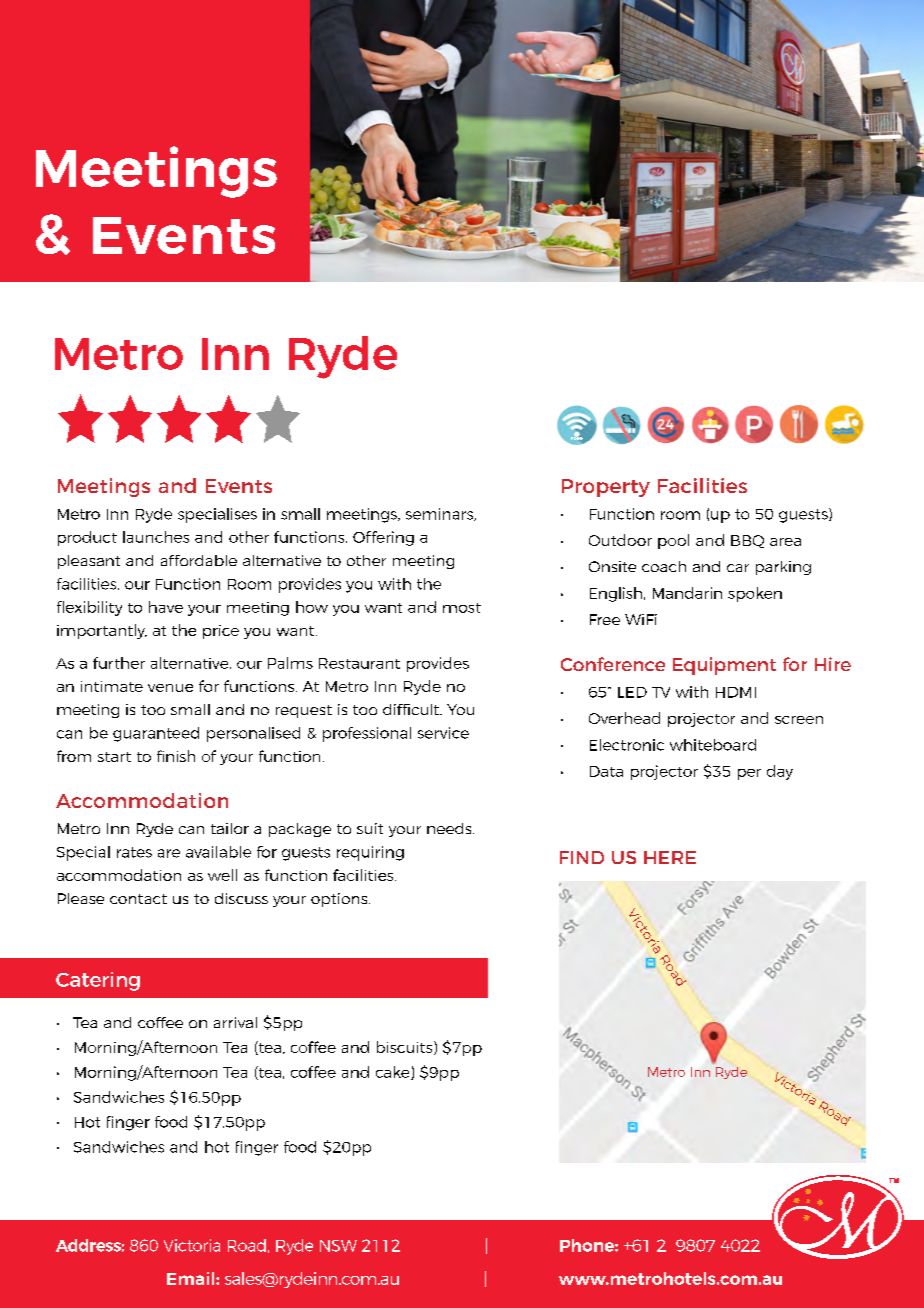 The height and width of the screenshot is (1308, 924). I want to click on launches, so click(156, 537).
